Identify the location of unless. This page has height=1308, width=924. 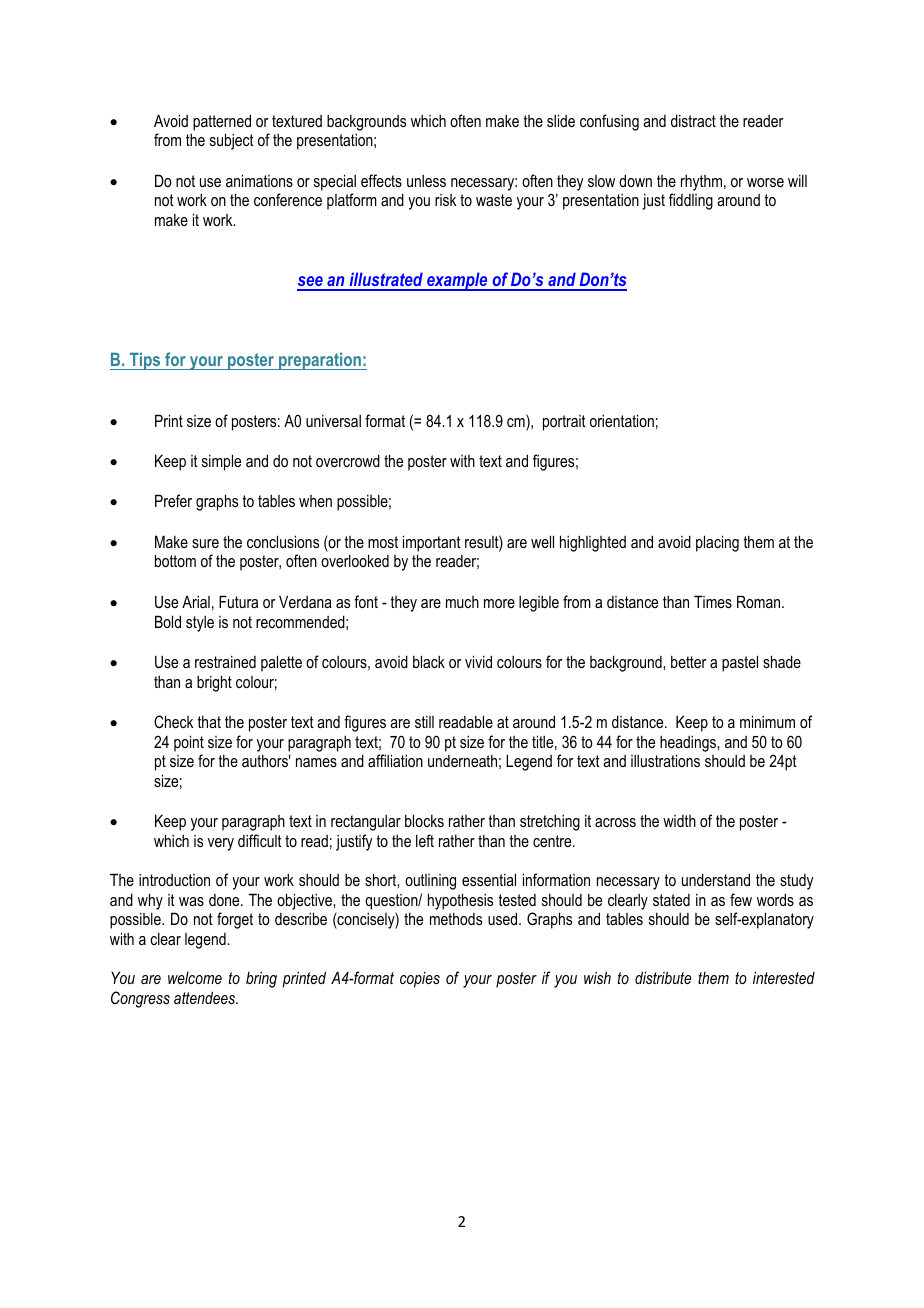
(426, 181).
